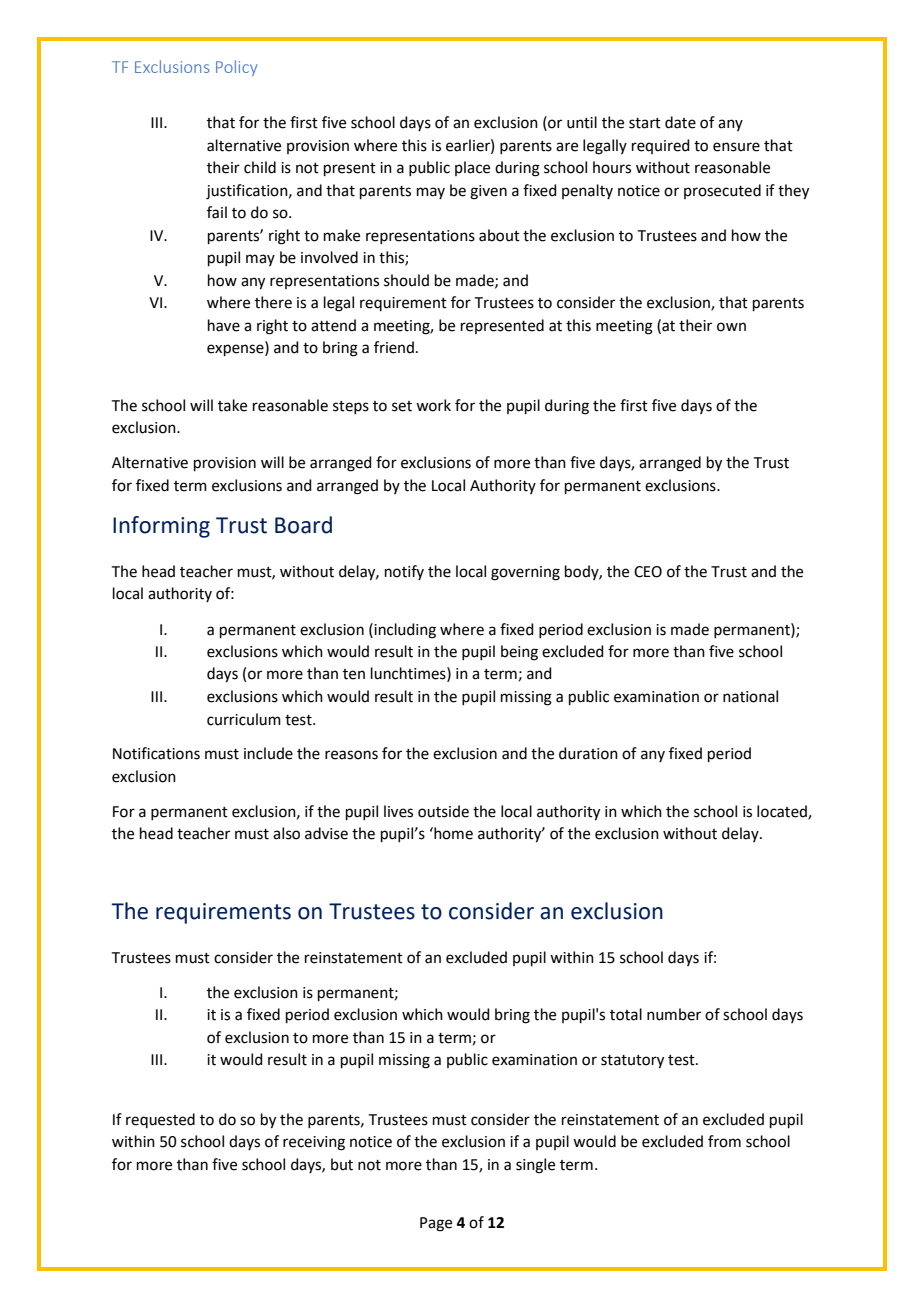 This screenshot has height=1308, width=924. Describe the element at coordinates (232, 405) in the screenshot. I see `take` at that location.
